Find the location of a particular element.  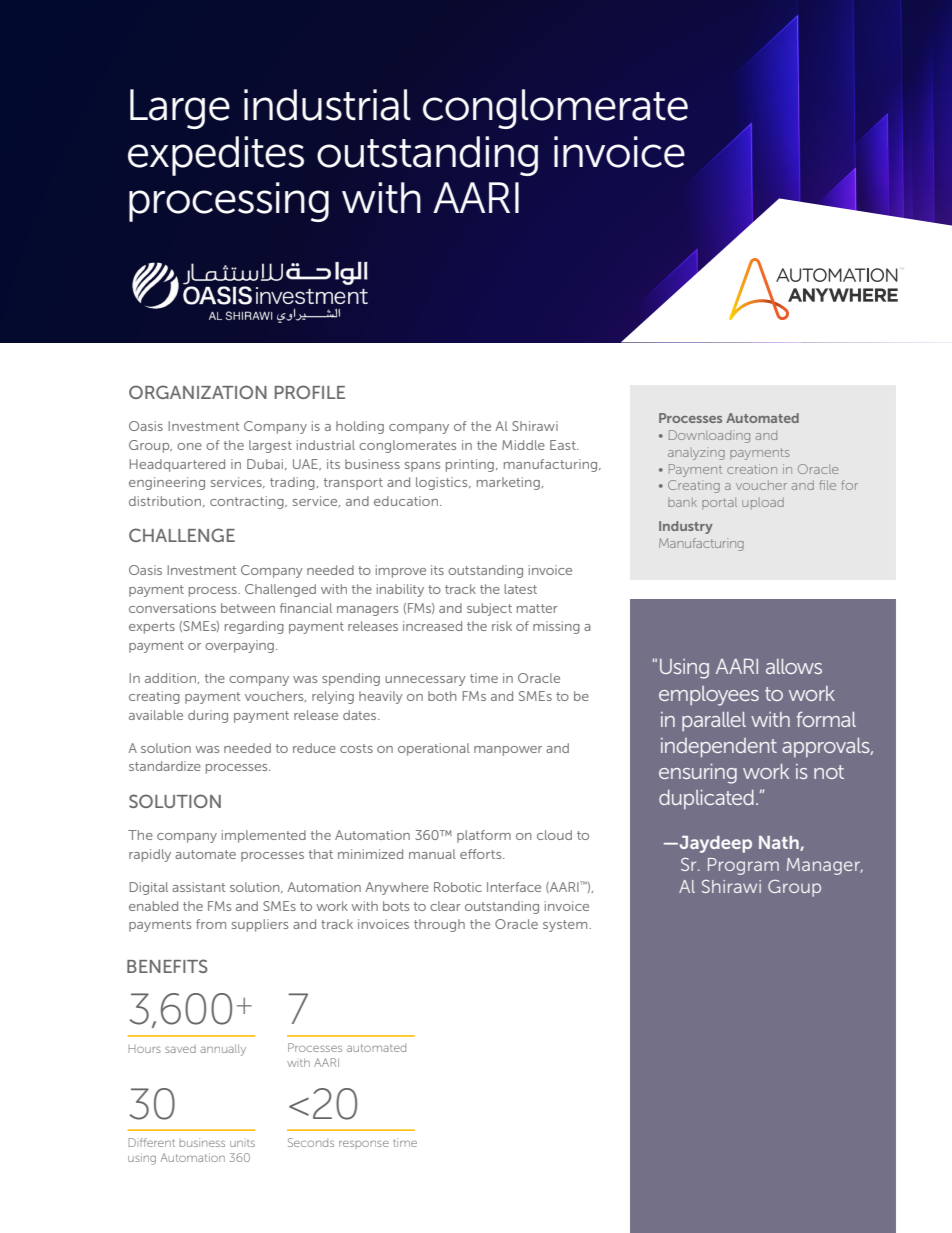

risk is located at coordinates (502, 626).
